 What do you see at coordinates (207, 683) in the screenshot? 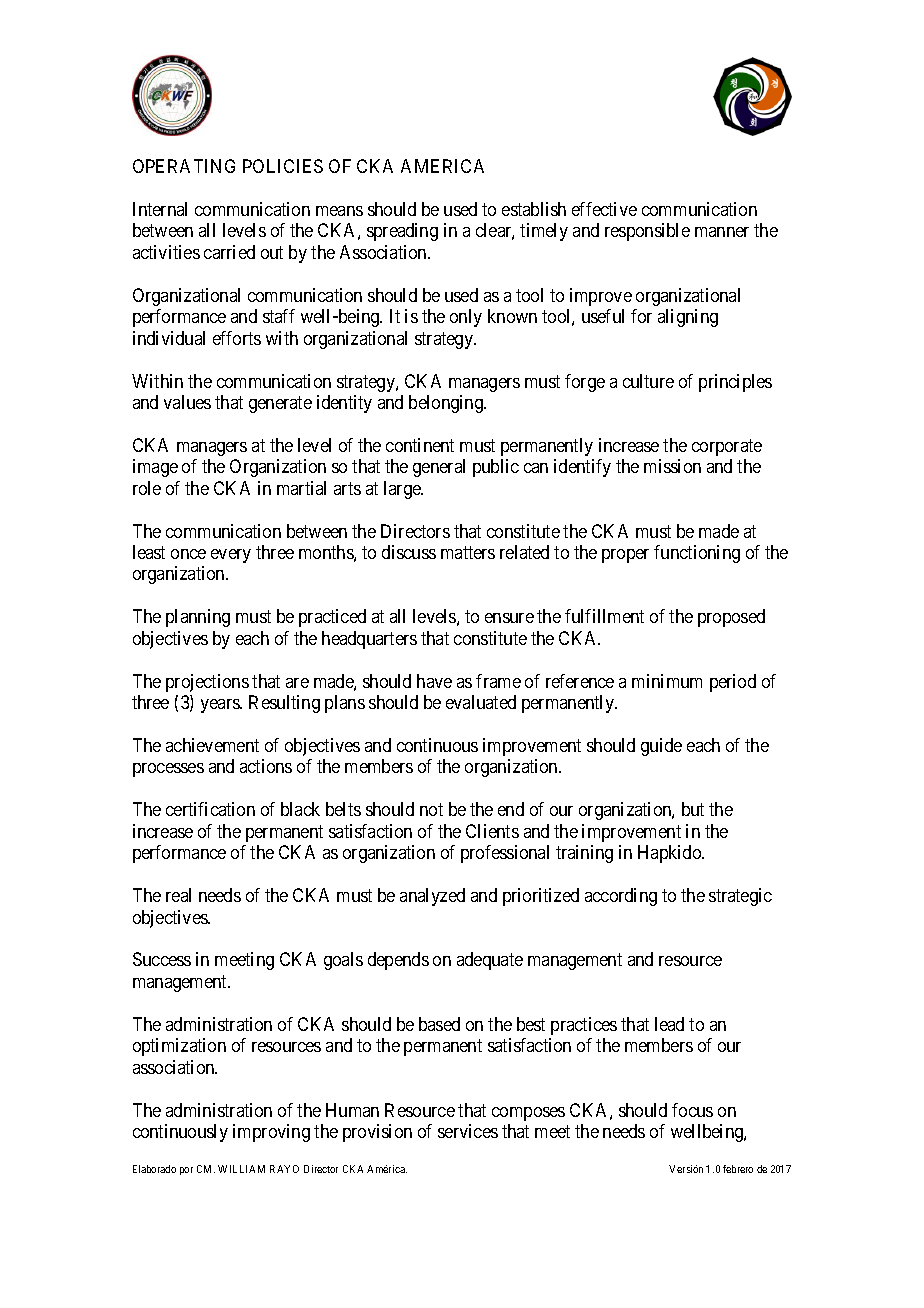
I see `projections` at bounding box center [207, 683].
